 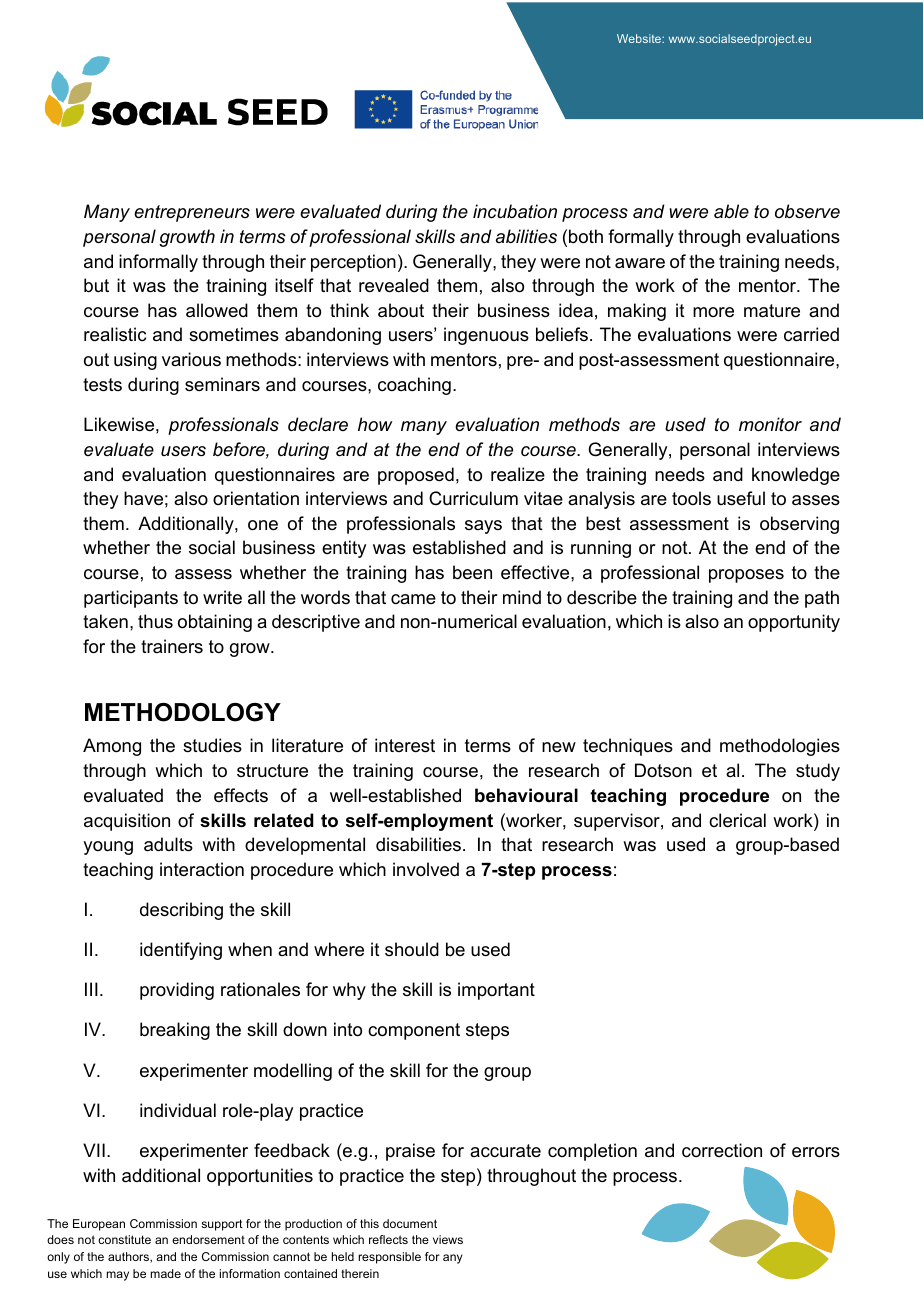 I want to click on document, so click(x=410, y=1223).
